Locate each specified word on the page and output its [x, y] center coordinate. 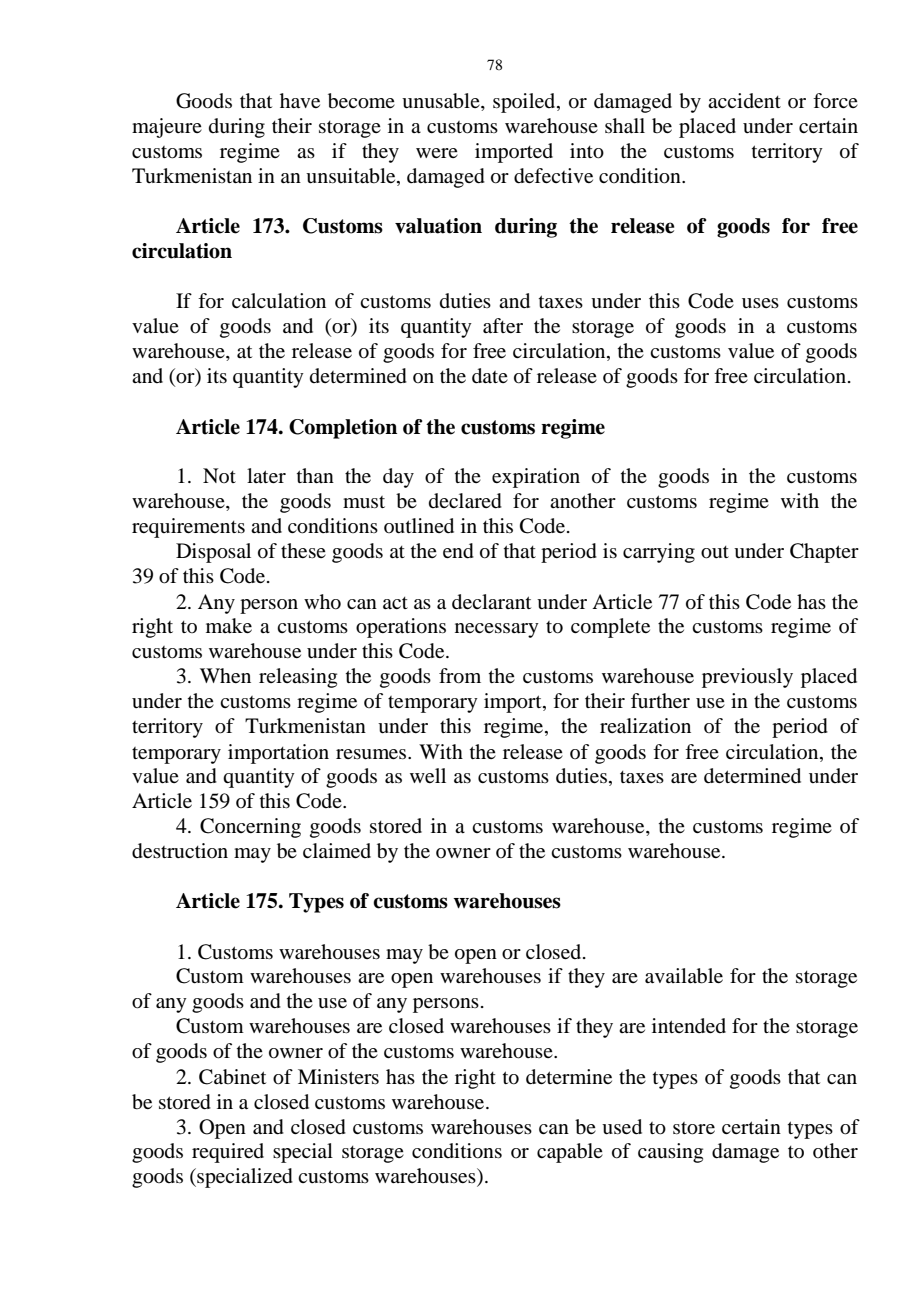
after [503, 326]
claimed [337, 850]
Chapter [824, 553]
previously [747, 678]
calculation [279, 301]
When [225, 675]
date [490, 376]
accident [744, 100]
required [228, 1153]
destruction [180, 851]
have [300, 101]
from [460, 676]
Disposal [213, 553]
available [684, 976]
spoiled [525, 103]
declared [465, 501]
